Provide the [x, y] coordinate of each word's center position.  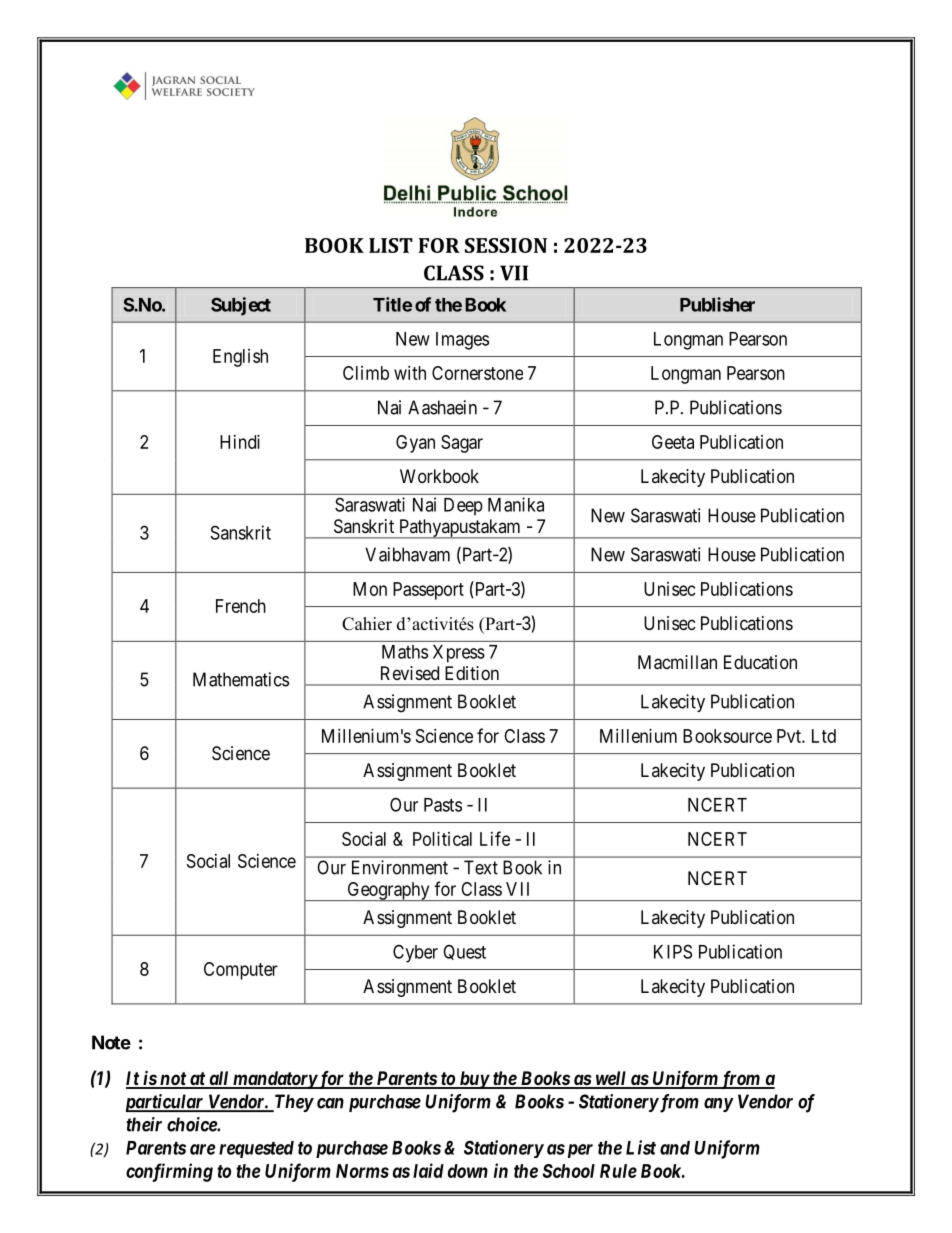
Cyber [415, 953]
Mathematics [241, 679]
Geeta [673, 442]
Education [760, 662]
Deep [463, 507]
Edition [472, 673]
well [611, 1079]
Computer [241, 971]
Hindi [240, 442]
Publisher [717, 304]
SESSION [506, 245]
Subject [241, 306]
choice [192, 1124]
